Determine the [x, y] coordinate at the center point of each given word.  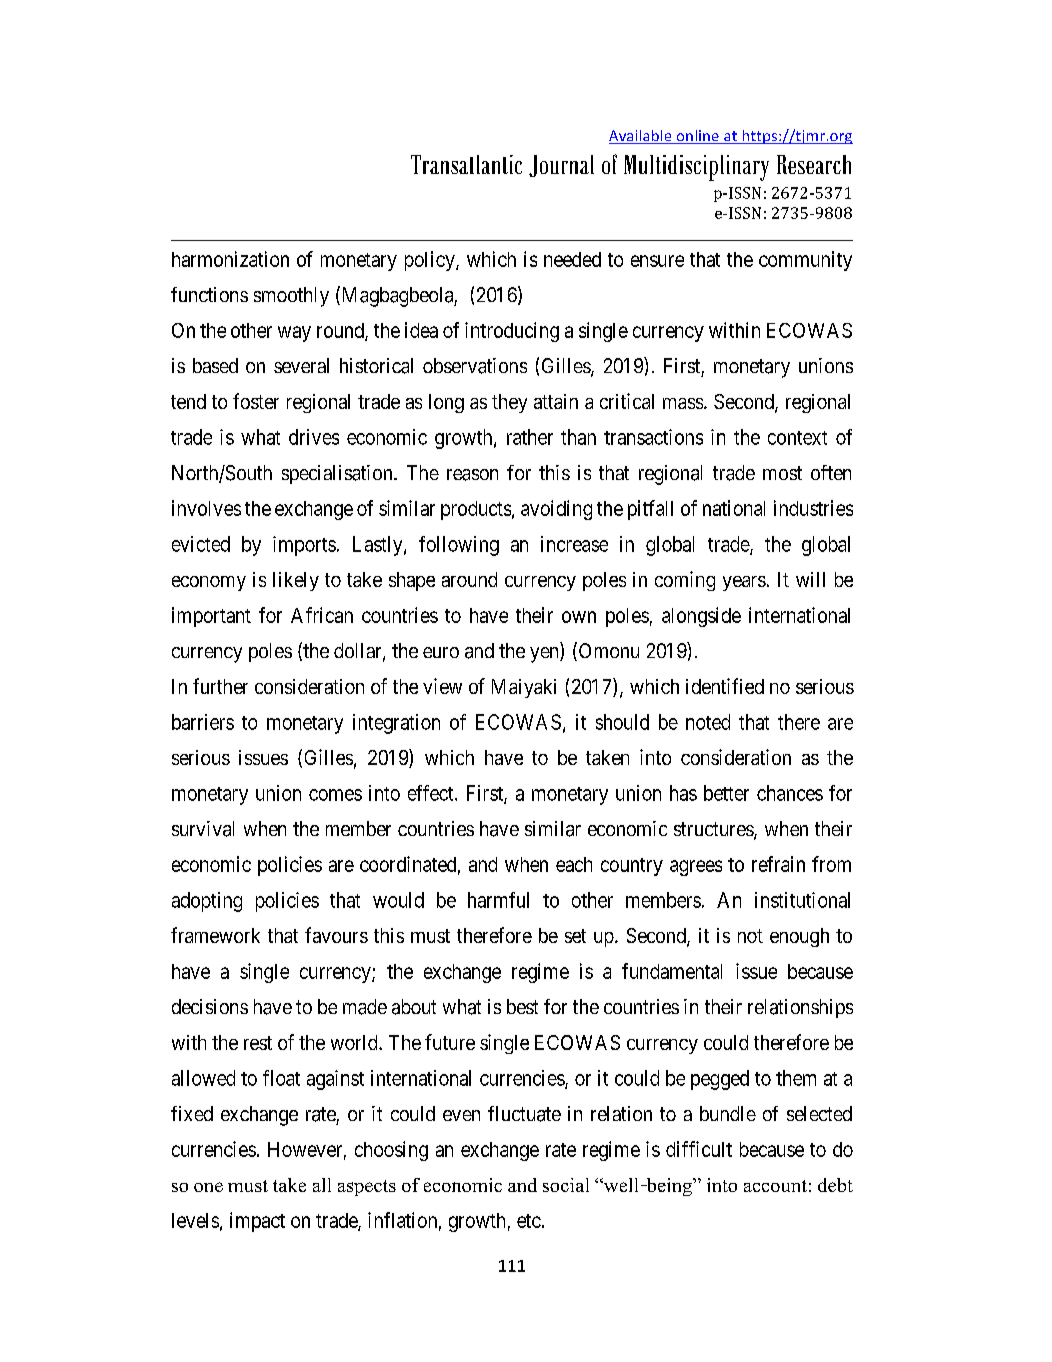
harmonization [230, 259]
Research [814, 164]
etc [529, 1221]
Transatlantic [466, 164]
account [775, 1186]
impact [257, 1222]
